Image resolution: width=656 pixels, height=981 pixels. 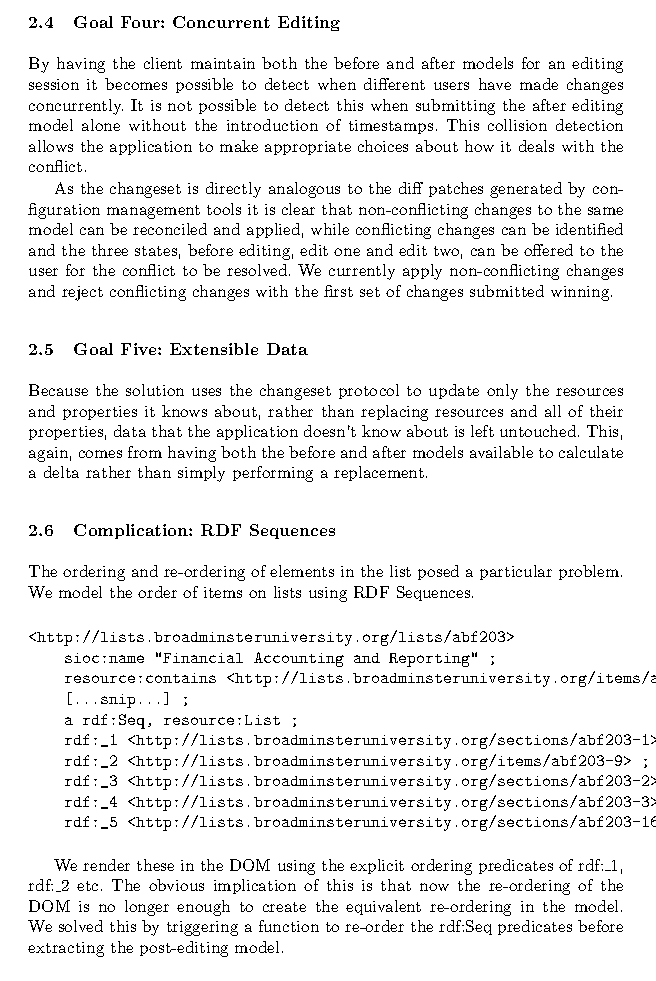 What do you see at coordinates (501, 452) in the screenshot?
I see `available` at bounding box center [501, 452].
